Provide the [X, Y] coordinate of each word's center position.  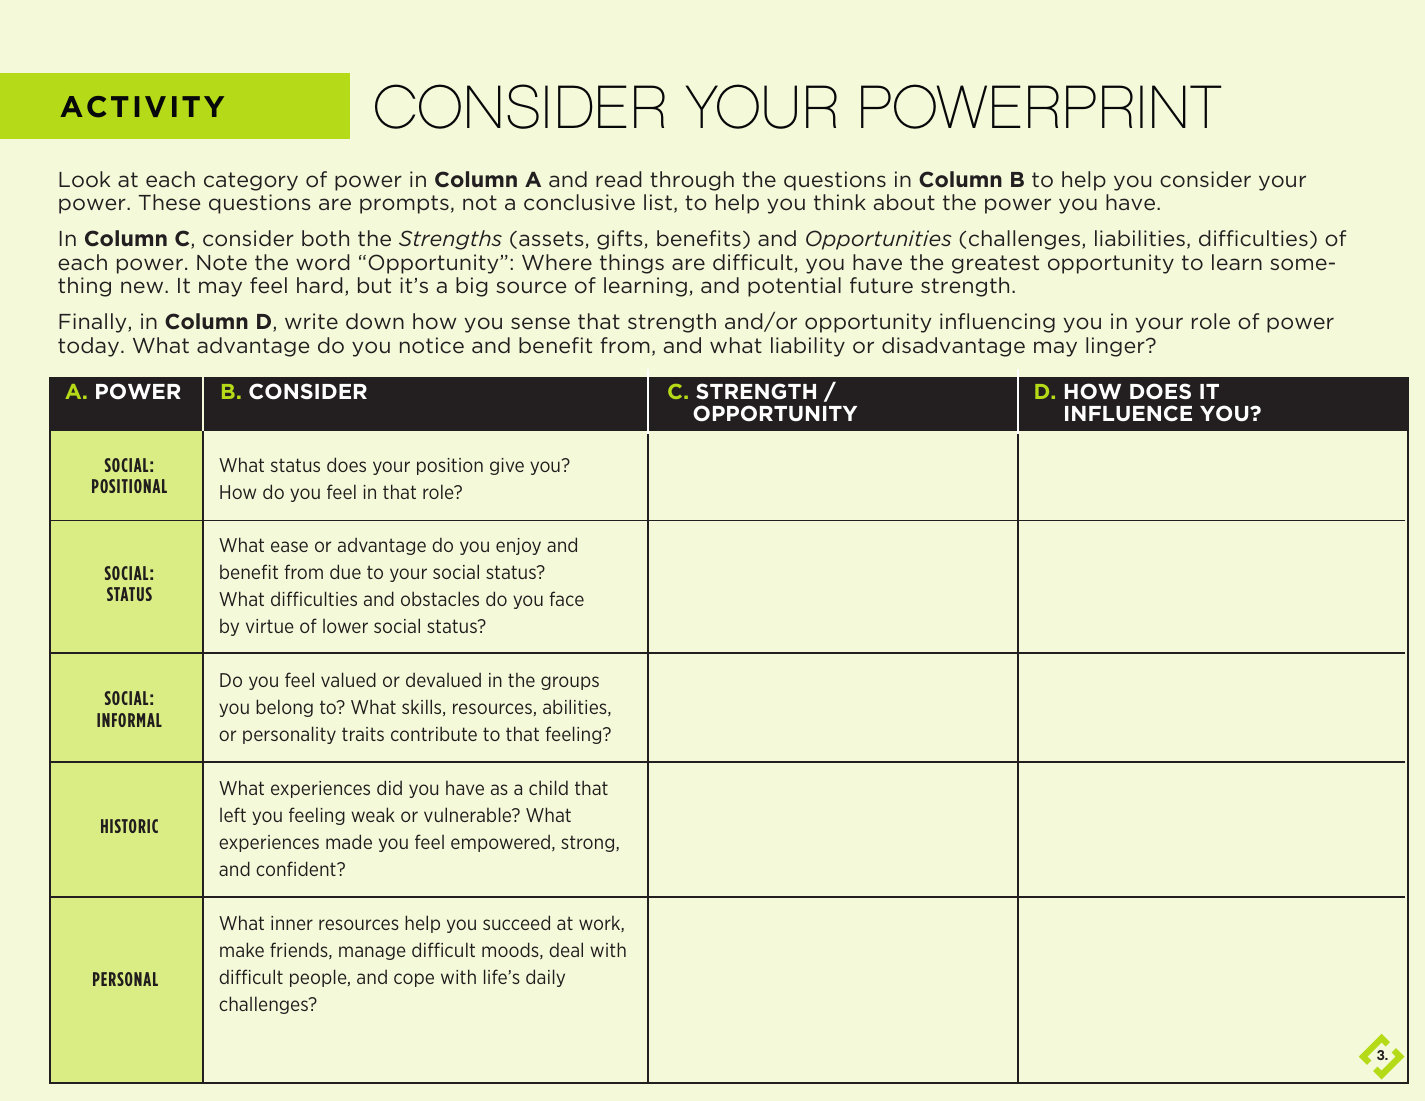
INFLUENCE [1128, 413]
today [90, 347]
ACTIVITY [142, 106]
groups [570, 683]
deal [566, 949]
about [904, 202]
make [242, 949]
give [507, 466]
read [618, 179]
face [566, 598]
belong [284, 708]
